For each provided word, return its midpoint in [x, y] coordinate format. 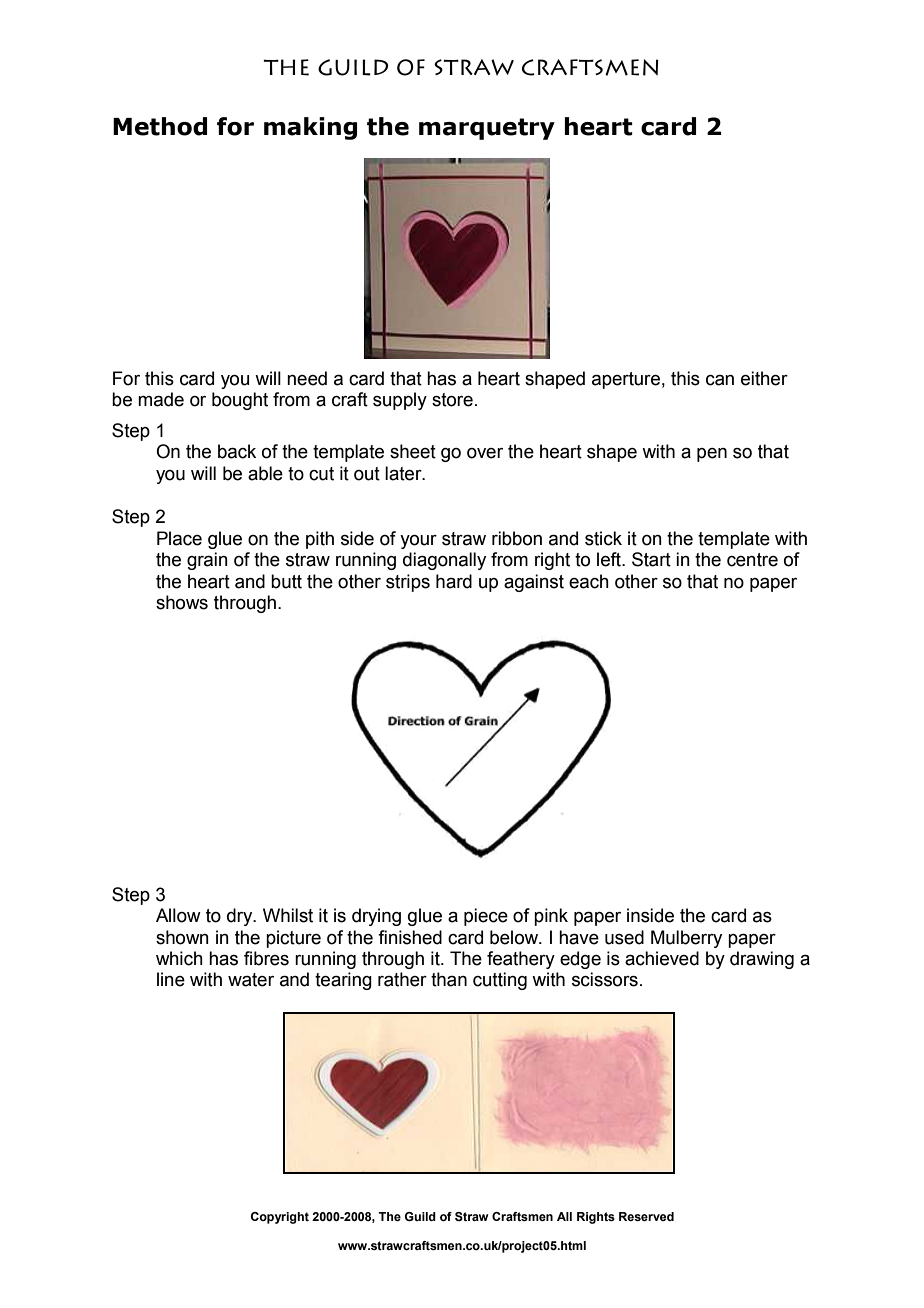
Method [160, 126]
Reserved [646, 1216]
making [310, 128]
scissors [605, 979]
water [251, 980]
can [720, 380]
